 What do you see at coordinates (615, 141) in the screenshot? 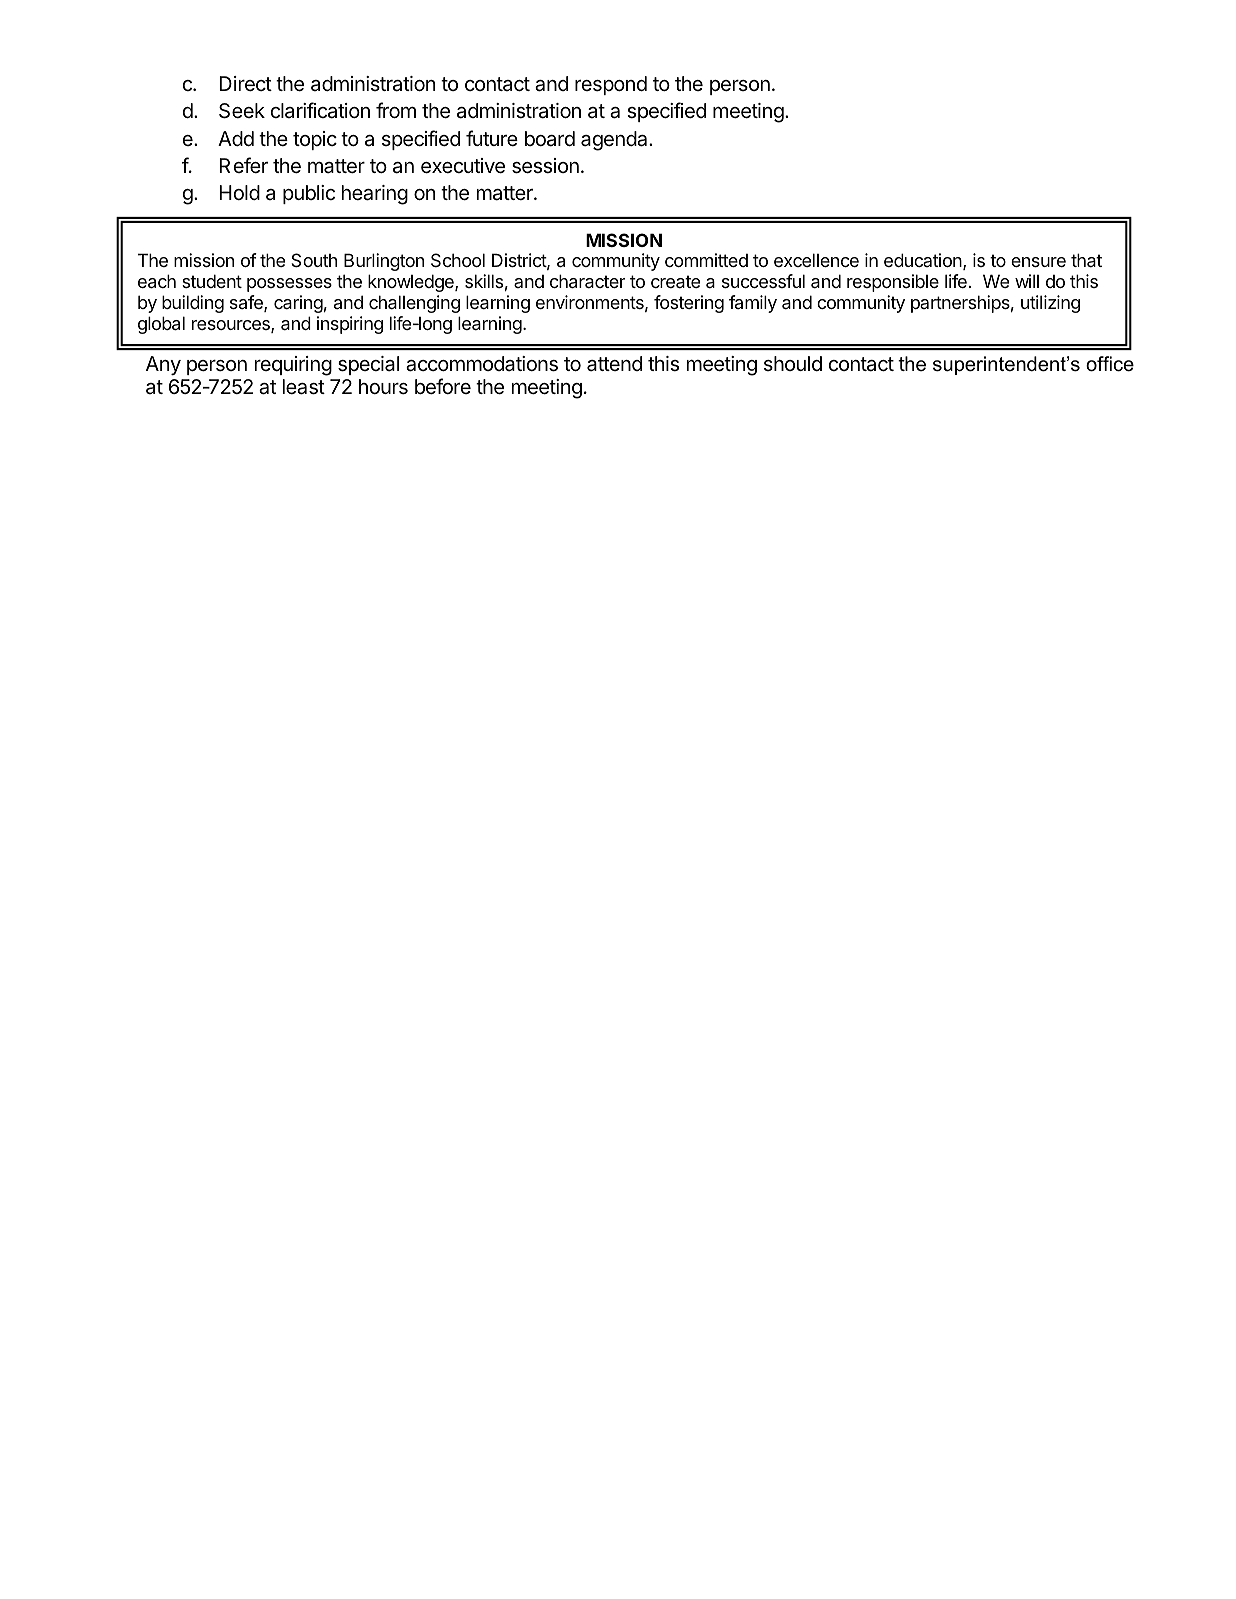
I see `agenda` at bounding box center [615, 141].
